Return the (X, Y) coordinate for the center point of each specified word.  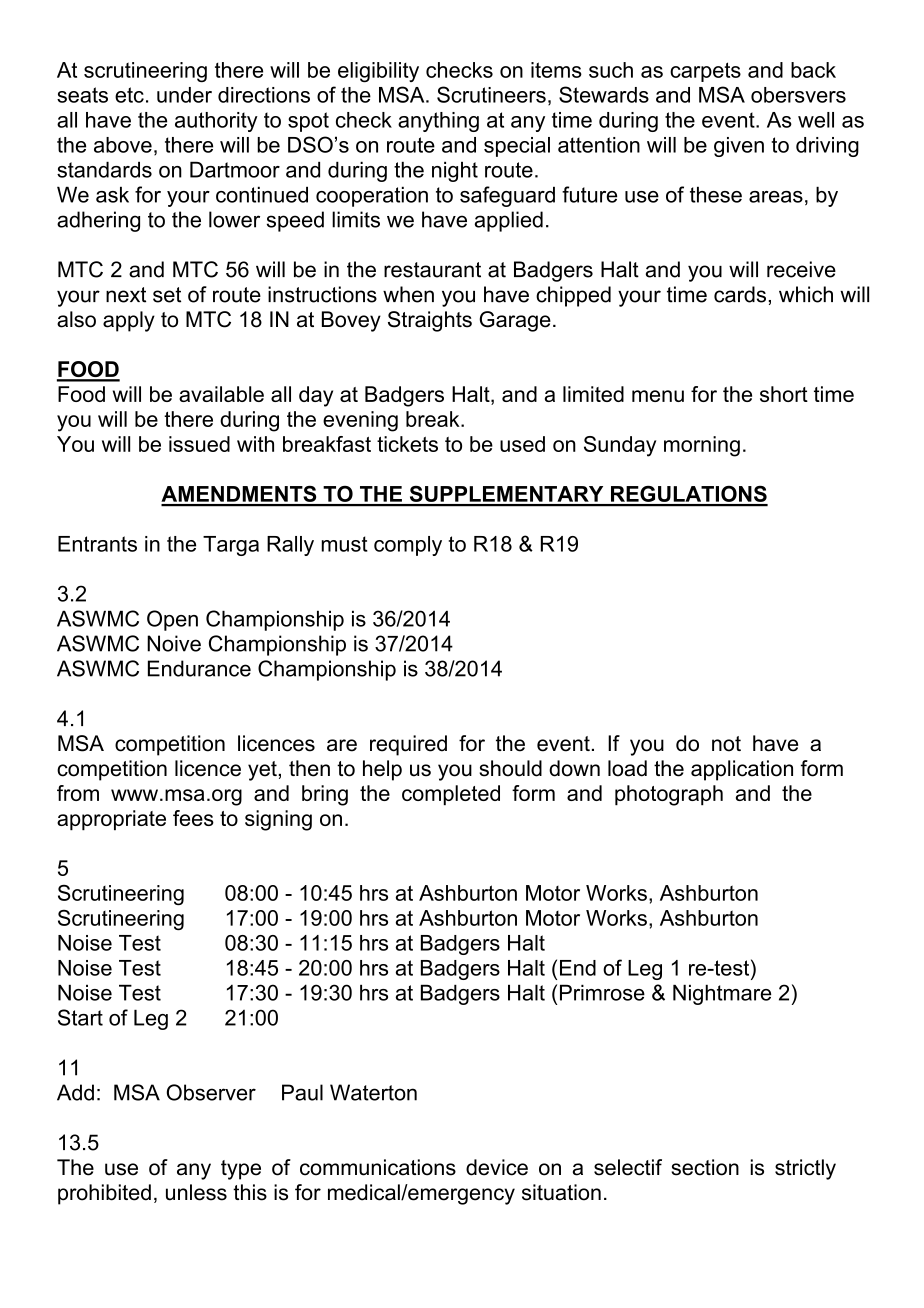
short (784, 394)
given (739, 147)
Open (172, 620)
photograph (669, 795)
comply (408, 546)
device (497, 1167)
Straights (430, 321)
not (726, 744)
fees (193, 818)
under (184, 95)
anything (438, 122)
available (221, 394)
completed (451, 795)
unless (196, 1192)
